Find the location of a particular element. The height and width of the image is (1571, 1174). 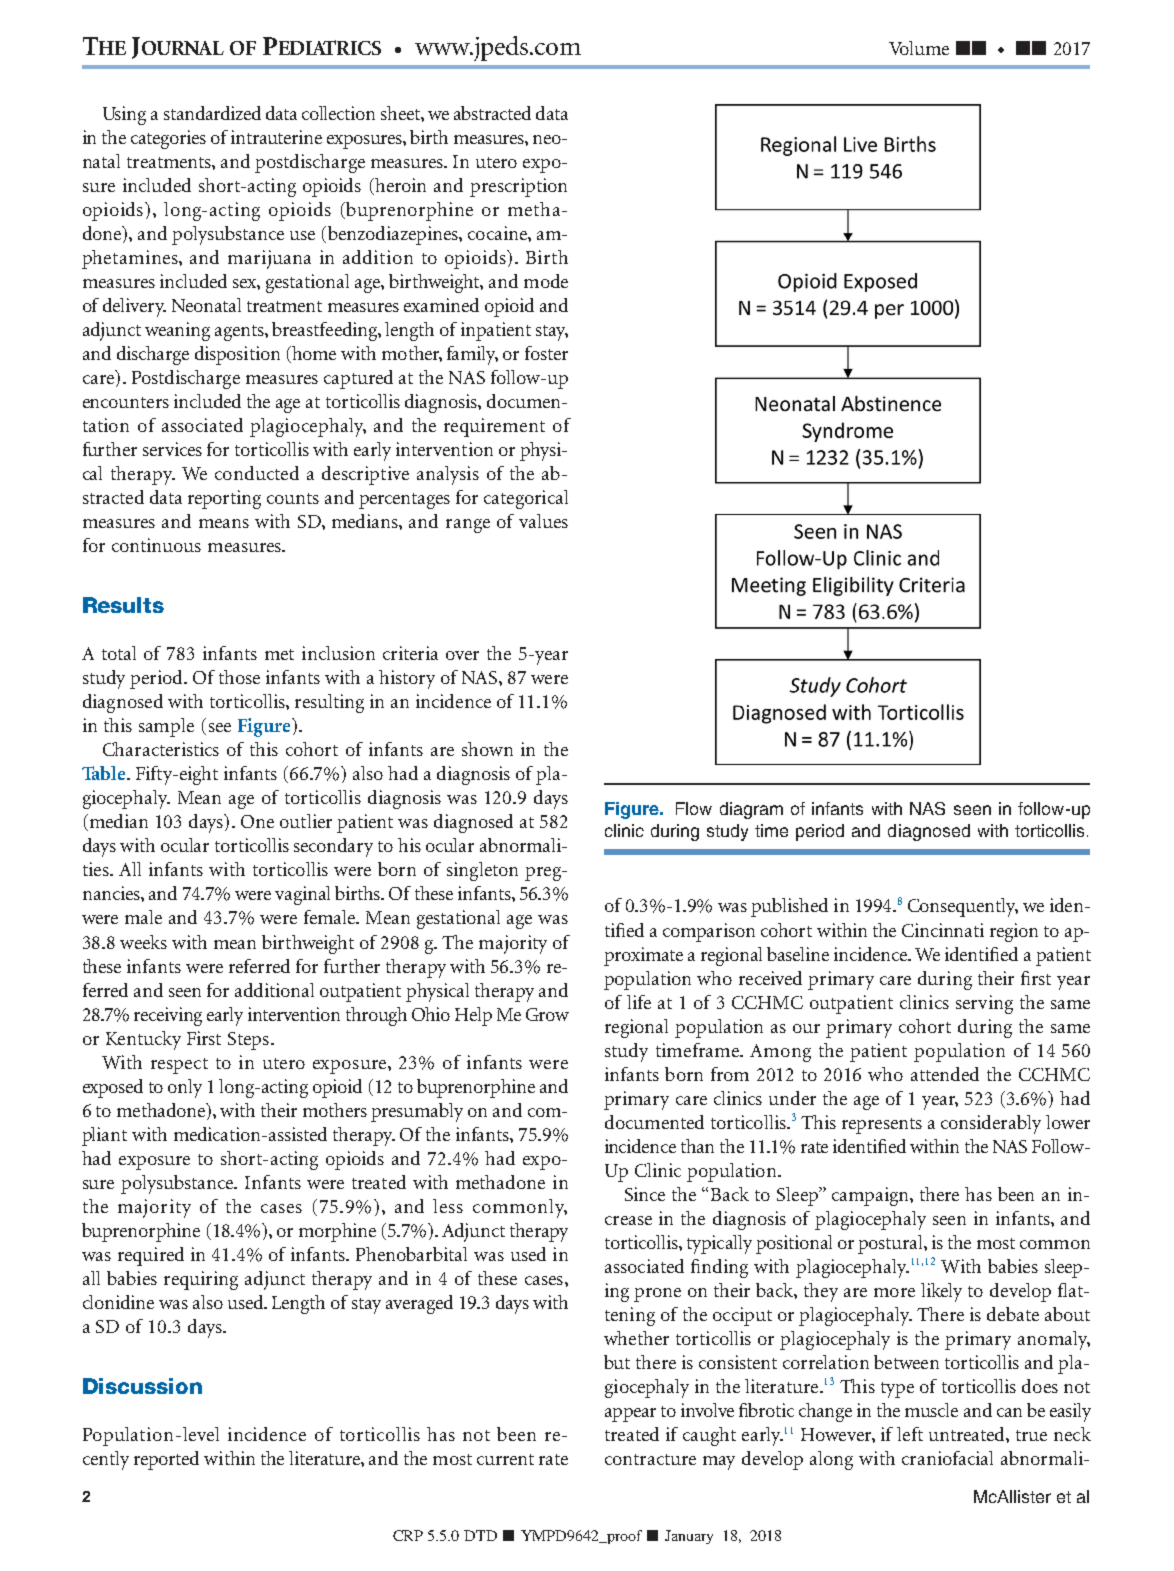

Volume is located at coordinates (919, 48).
